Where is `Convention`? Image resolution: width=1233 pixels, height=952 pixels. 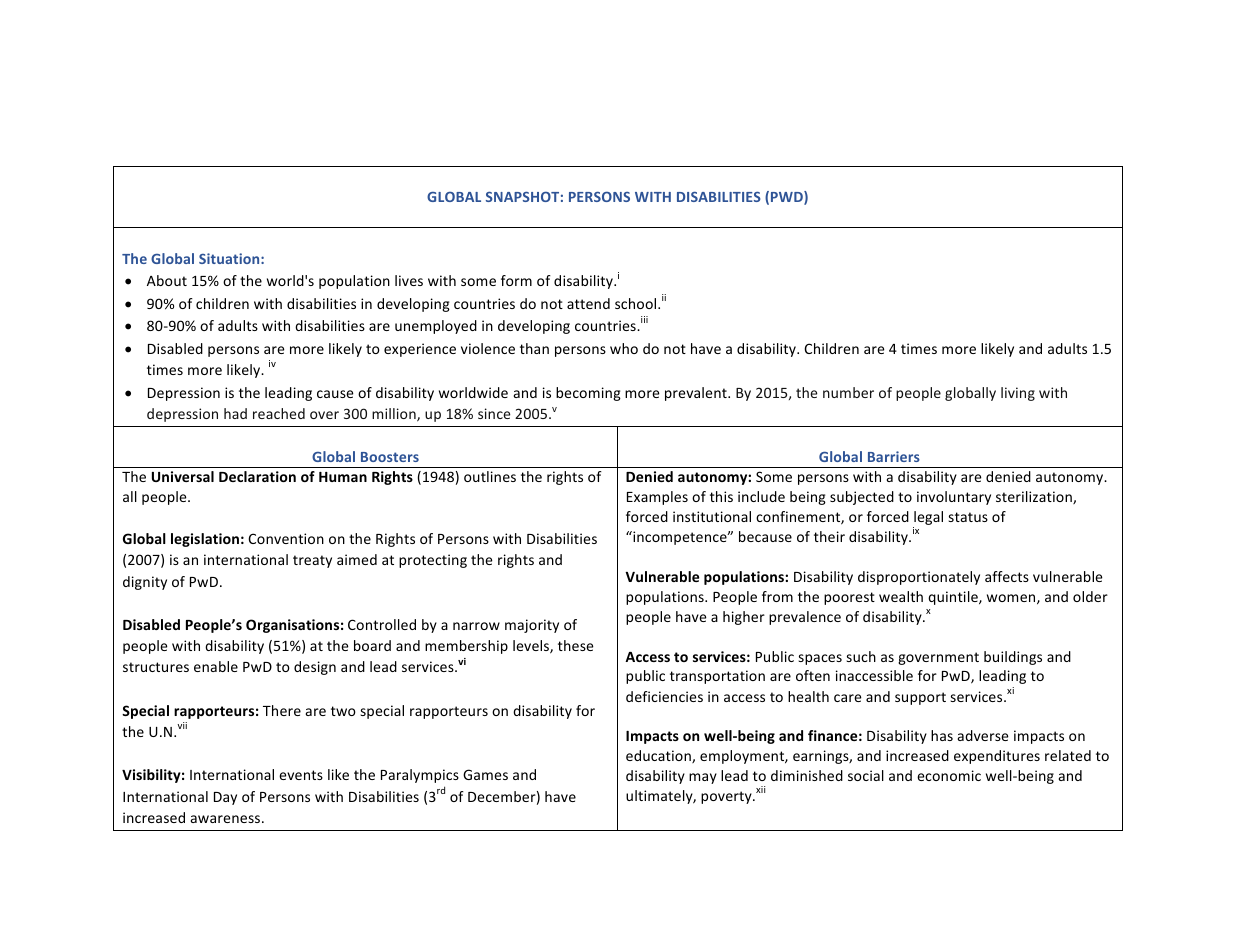 Convention is located at coordinates (286, 538).
